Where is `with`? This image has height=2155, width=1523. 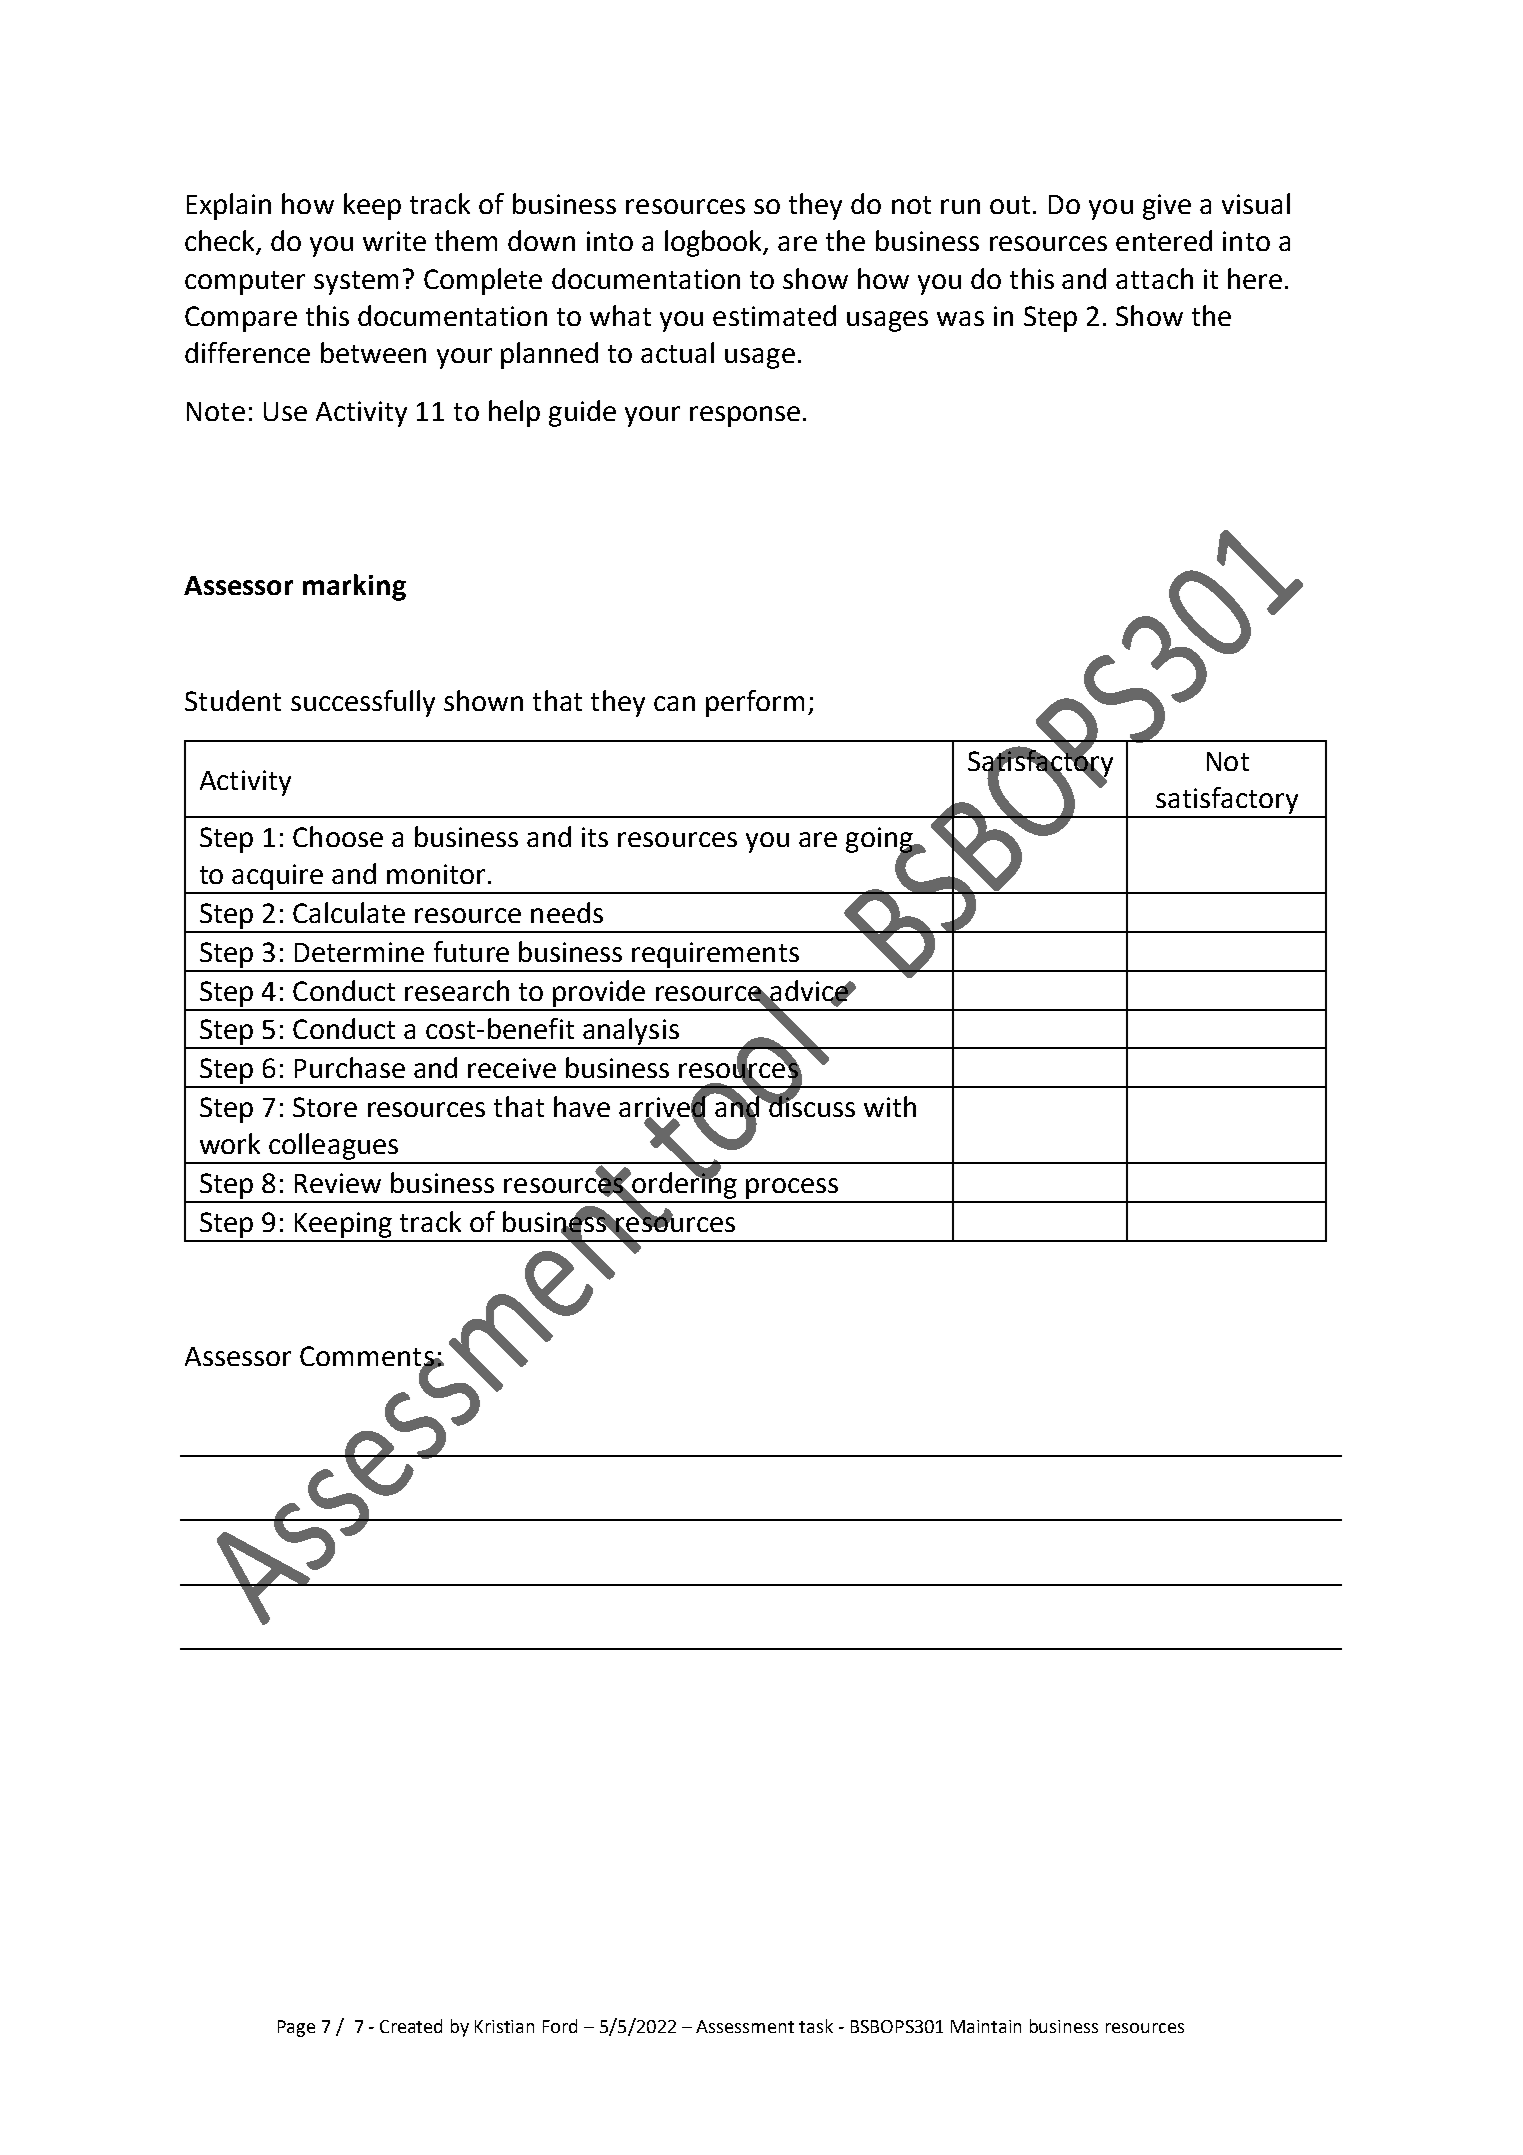 with is located at coordinates (890, 1106).
